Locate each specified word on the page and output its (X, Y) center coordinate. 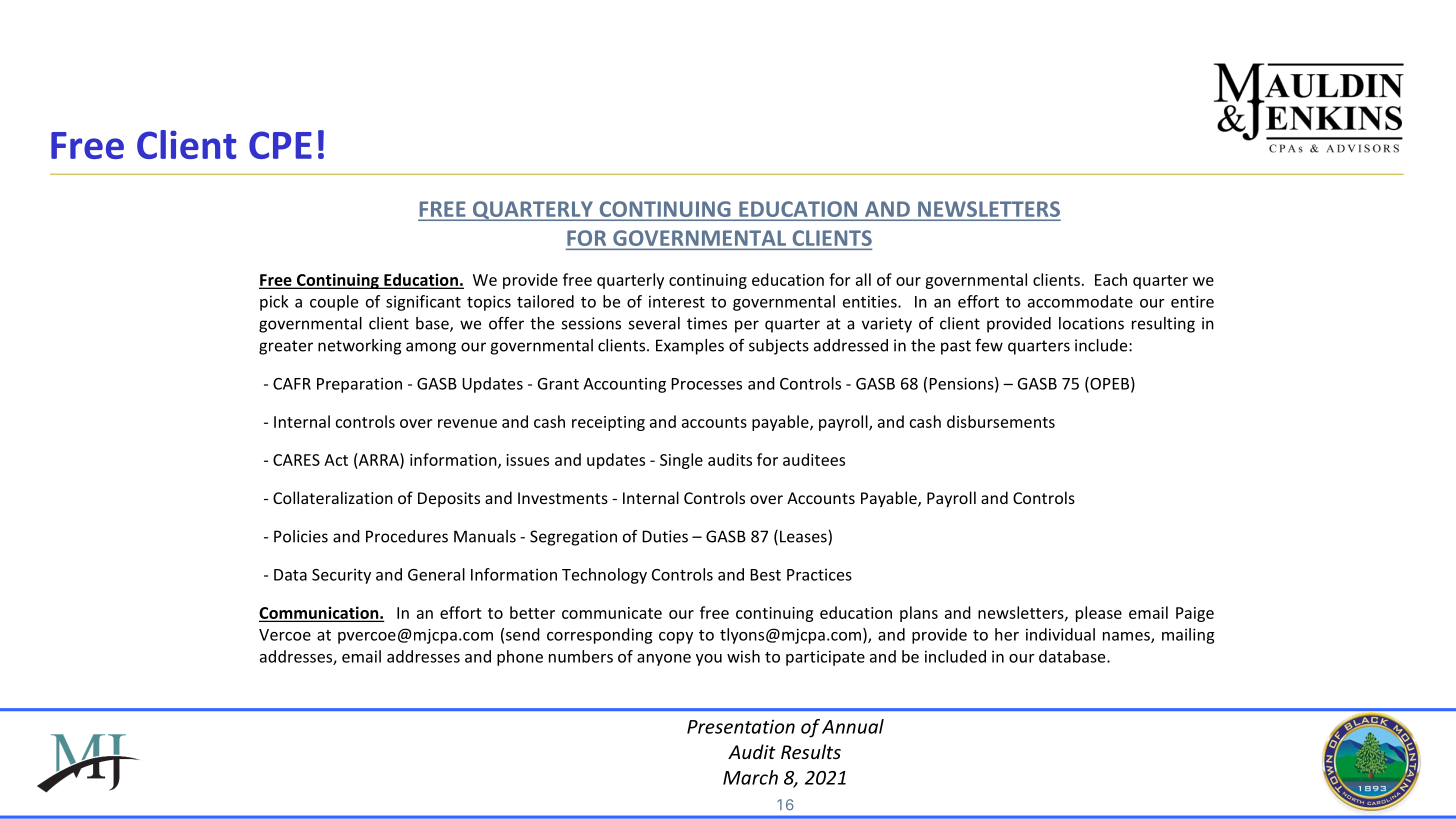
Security (341, 576)
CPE (280, 145)
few (989, 345)
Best (765, 575)
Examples (690, 347)
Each (1111, 279)
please (1099, 614)
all (863, 279)
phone (520, 658)
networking (360, 347)
